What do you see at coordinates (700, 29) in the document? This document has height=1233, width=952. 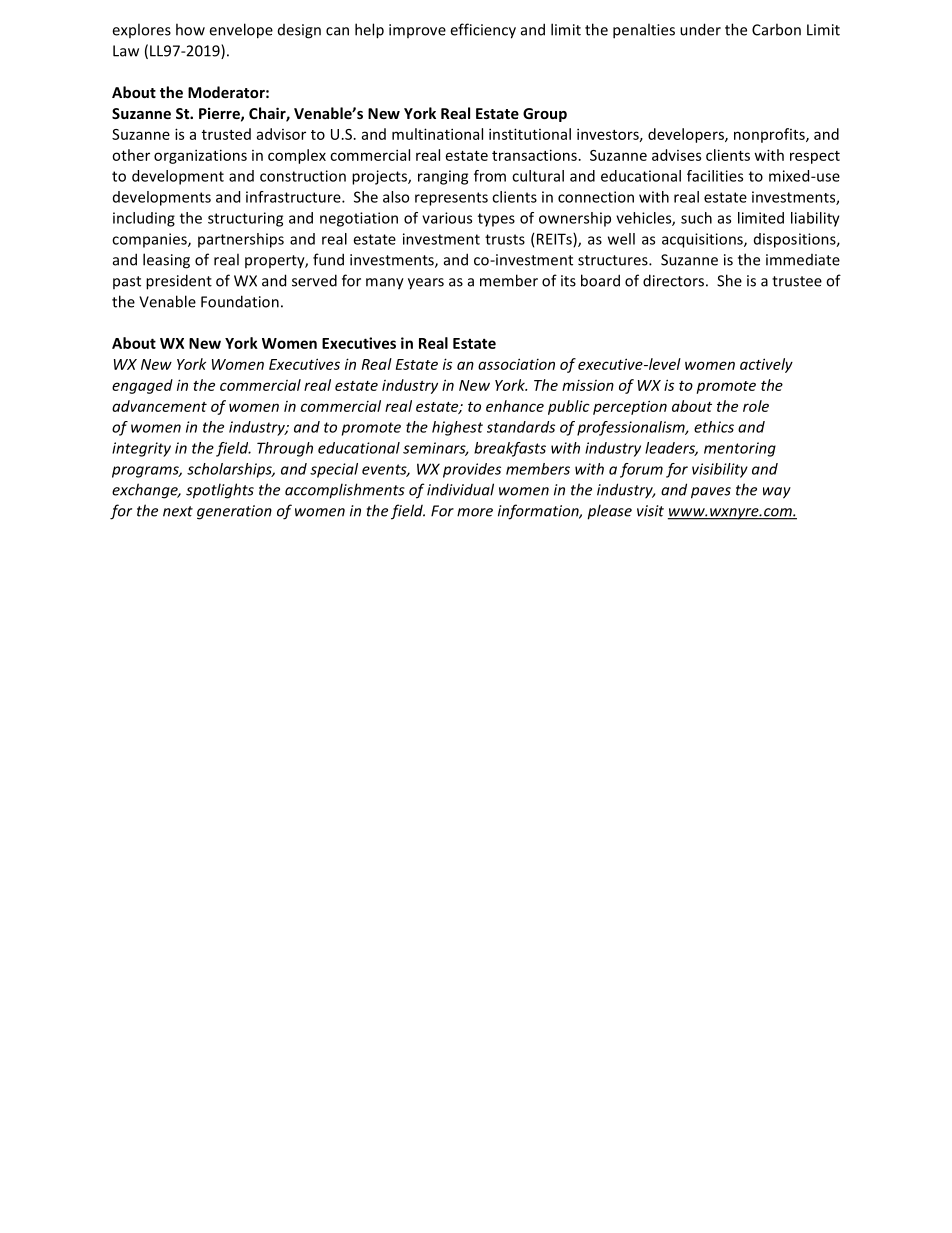 I see `under` at bounding box center [700, 29].
